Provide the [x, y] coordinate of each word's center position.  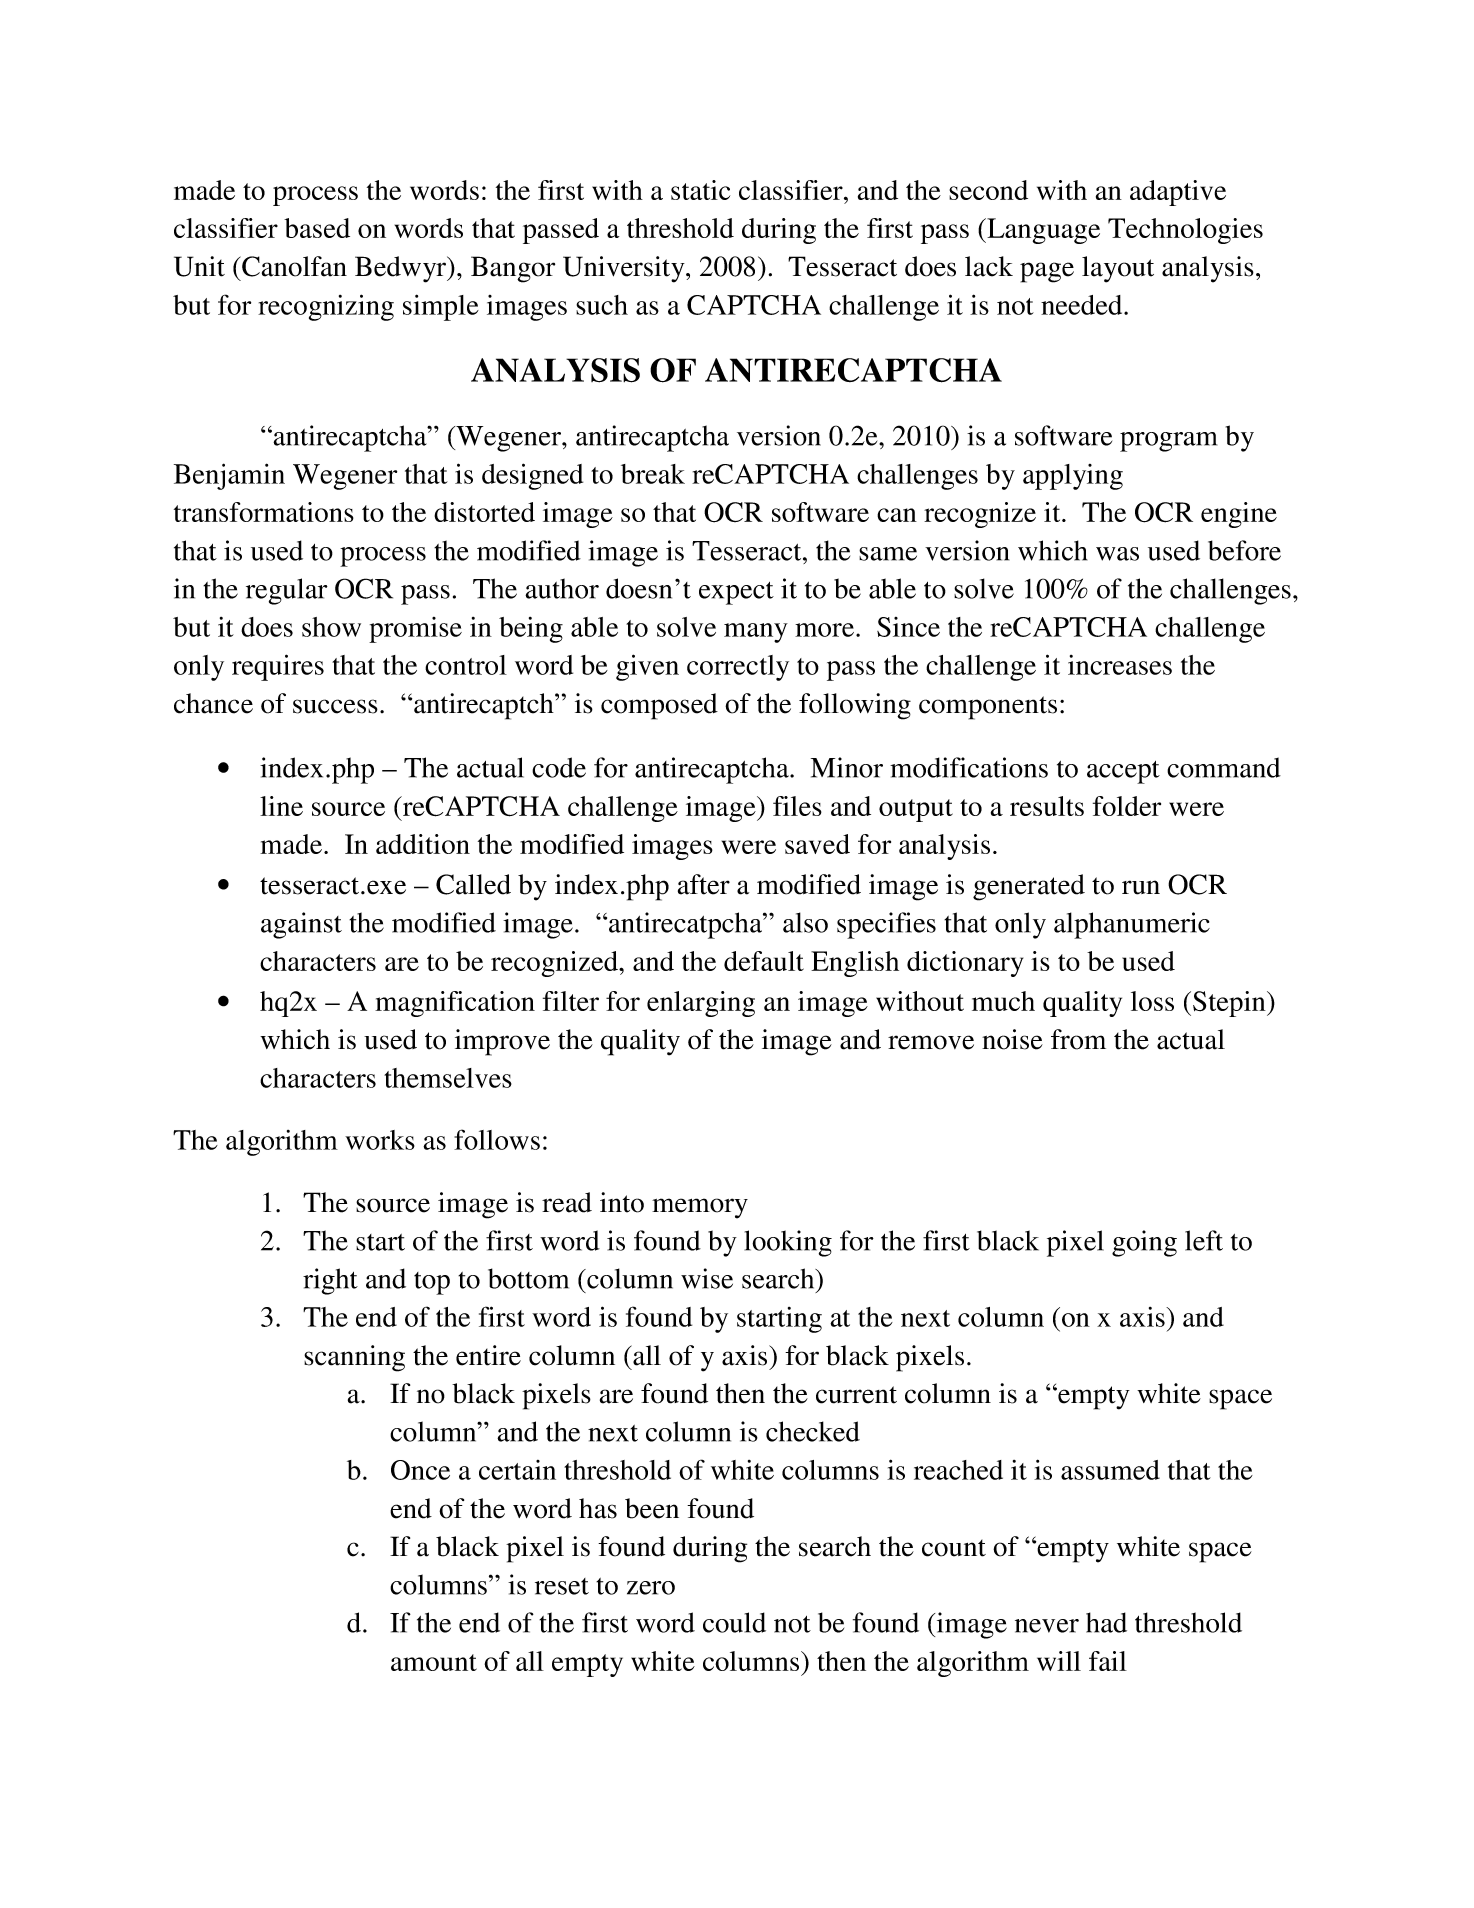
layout [1118, 269]
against [301, 925]
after [704, 884]
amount [434, 1662]
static [700, 190]
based [317, 228]
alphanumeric [1132, 925]
